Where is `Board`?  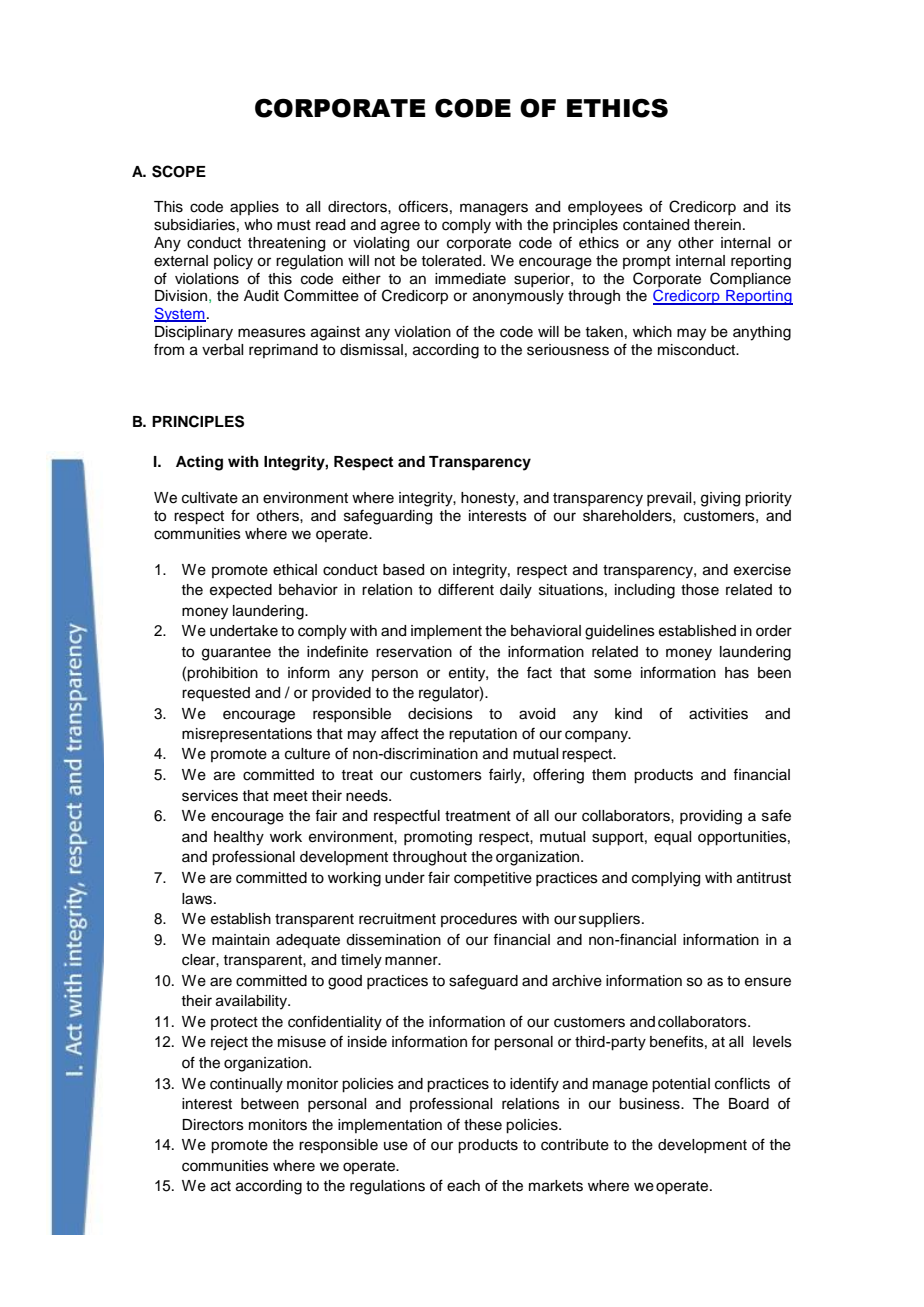 Board is located at coordinates (749, 1104).
